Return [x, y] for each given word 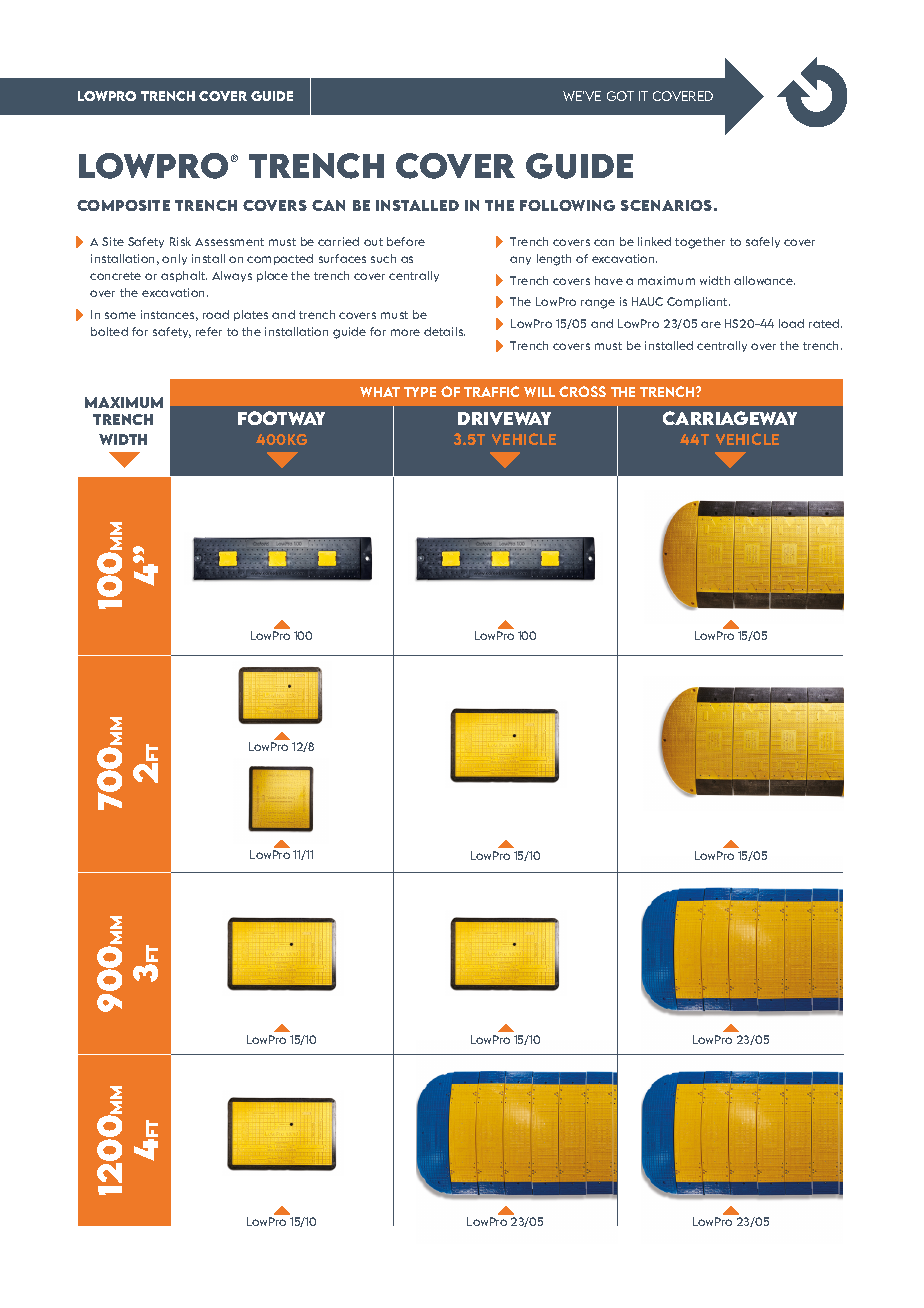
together [700, 243]
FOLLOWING [567, 205]
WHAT [380, 392]
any [520, 260]
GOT [620, 96]
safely [763, 242]
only [174, 259]
